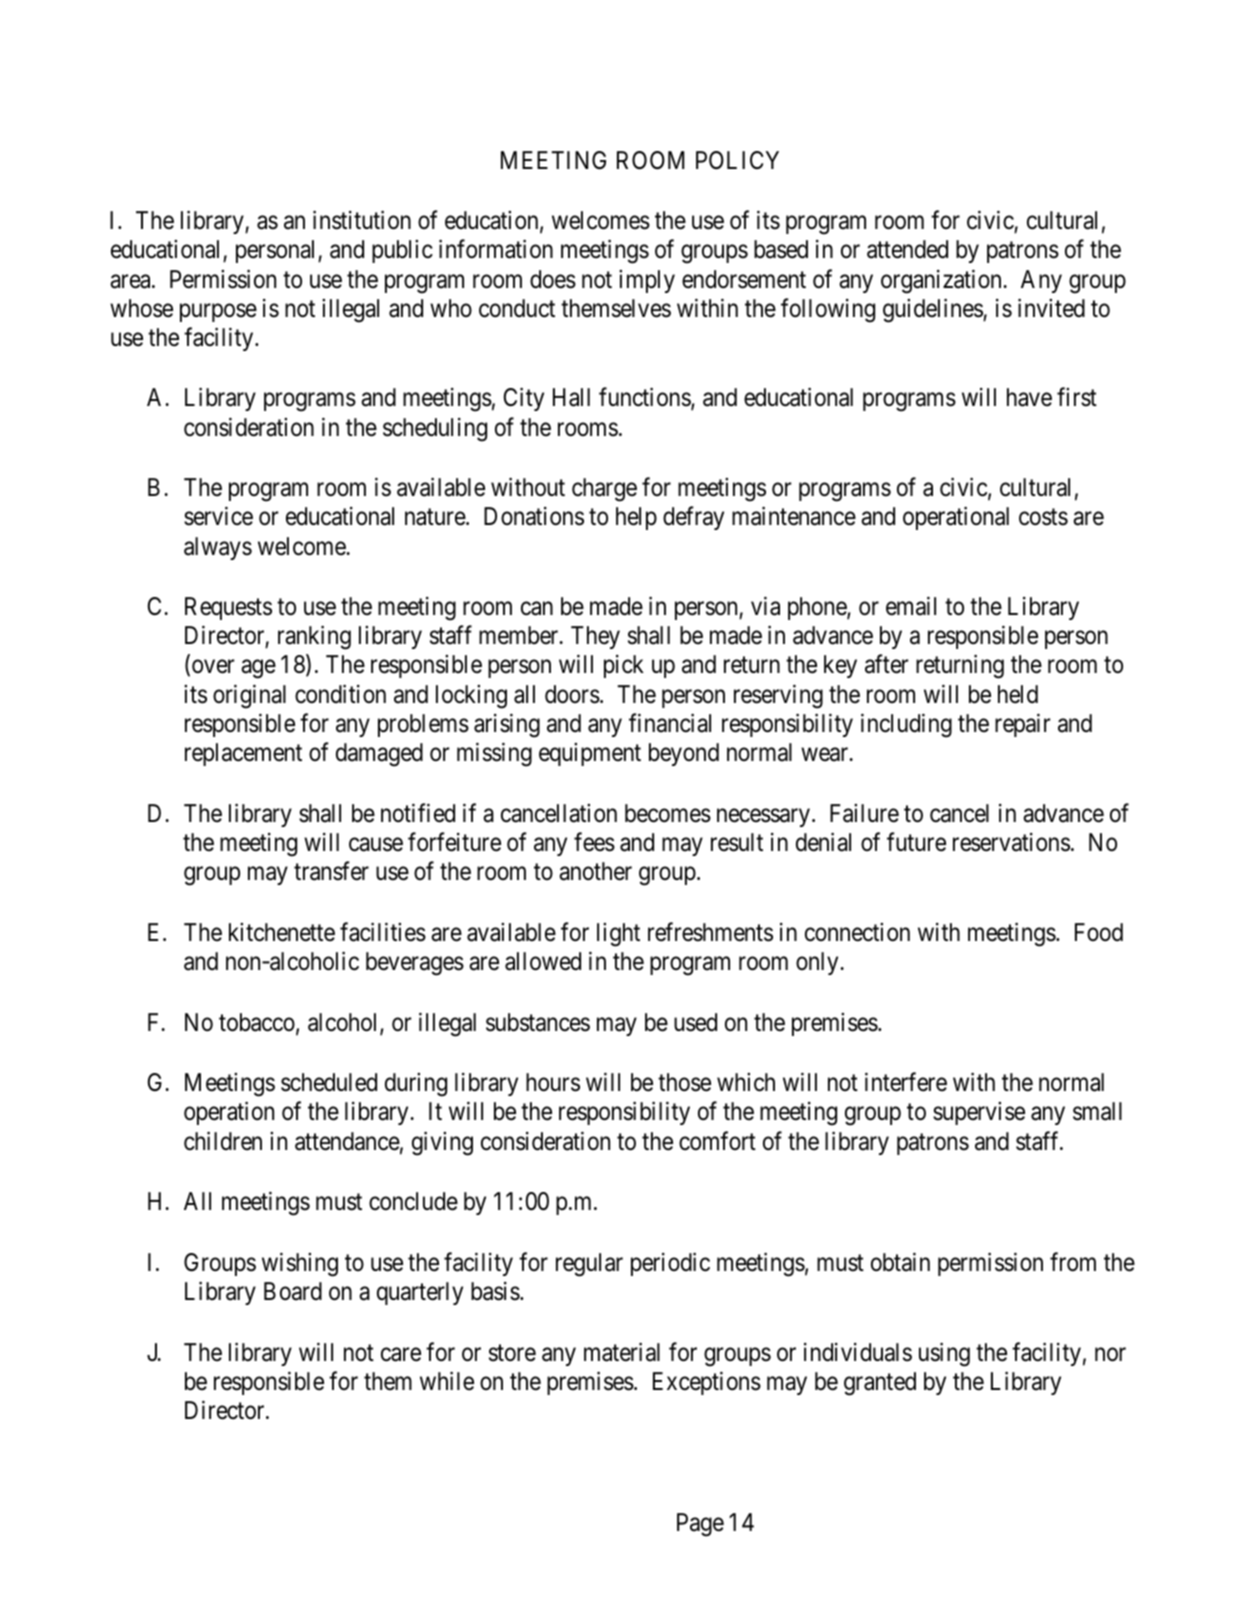  Describe the element at coordinates (979, 1113) in the document. I see `supervise` at that location.
